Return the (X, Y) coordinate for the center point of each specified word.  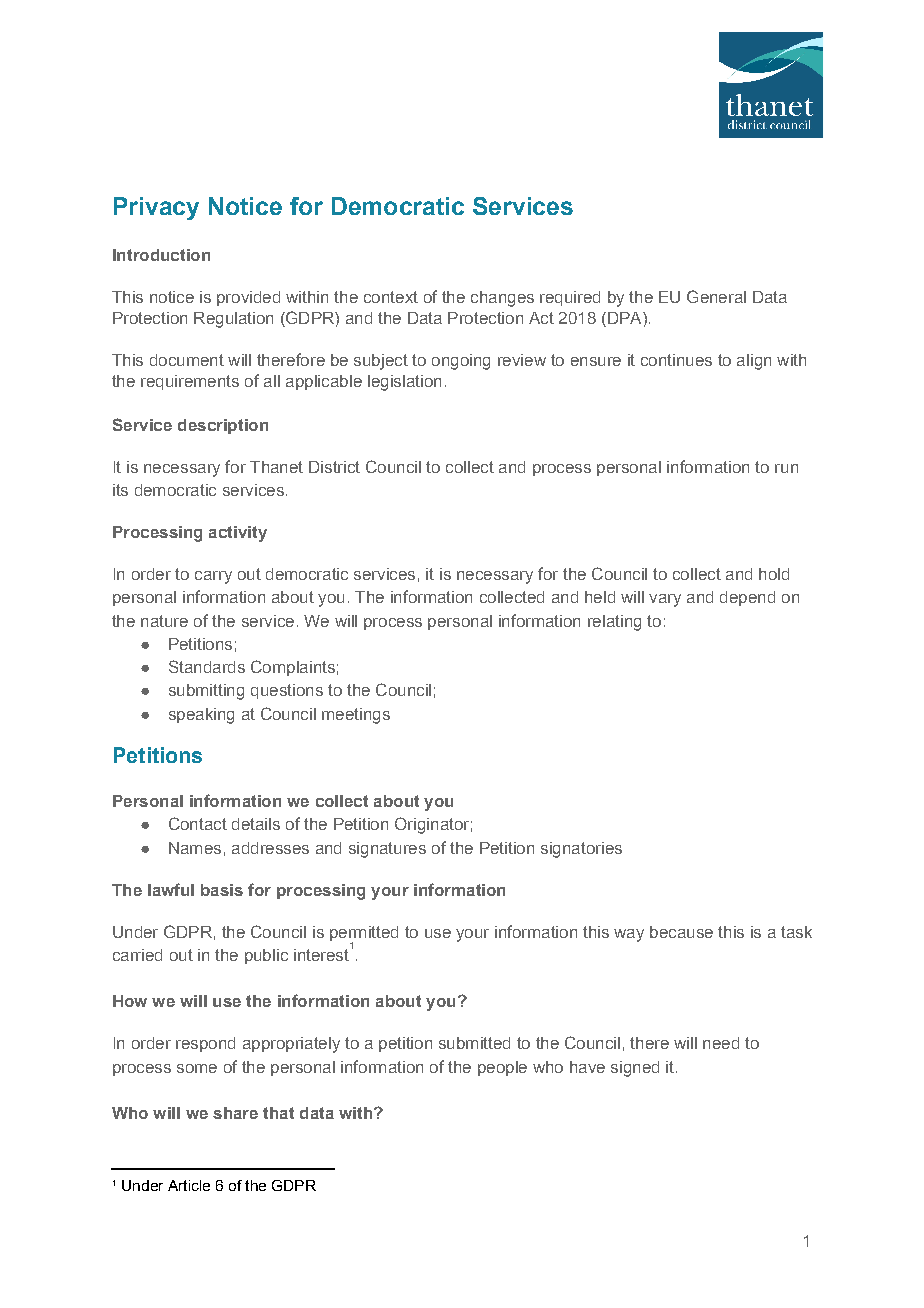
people (502, 1068)
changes (502, 299)
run (786, 468)
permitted (364, 934)
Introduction (161, 255)
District (334, 467)
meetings (356, 716)
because (681, 932)
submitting (206, 692)
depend (747, 598)
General (716, 296)
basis (222, 890)
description (223, 426)
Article (189, 1185)
